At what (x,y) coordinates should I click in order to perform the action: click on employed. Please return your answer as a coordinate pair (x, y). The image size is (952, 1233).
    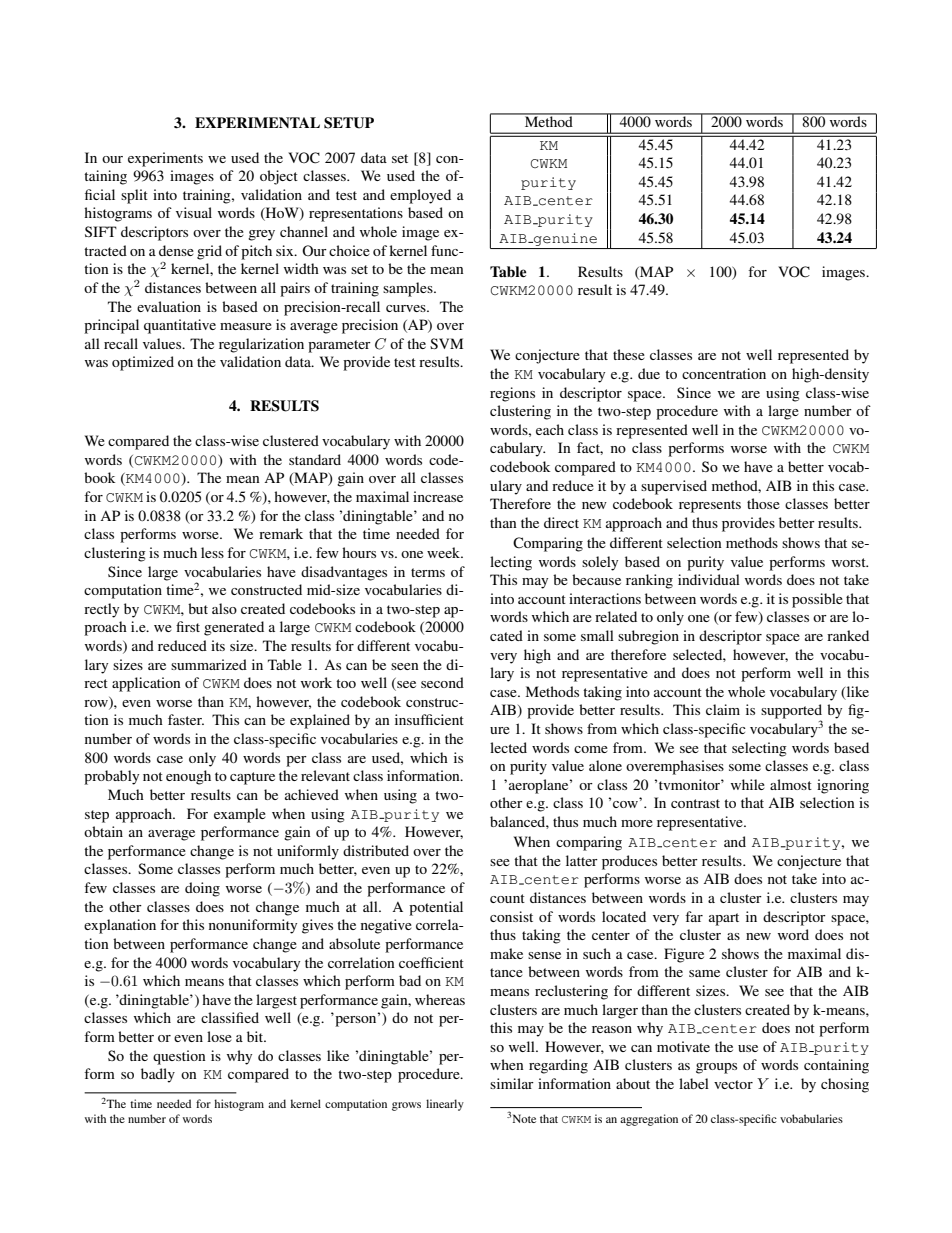
    Looking at the image, I should click on (420, 196).
